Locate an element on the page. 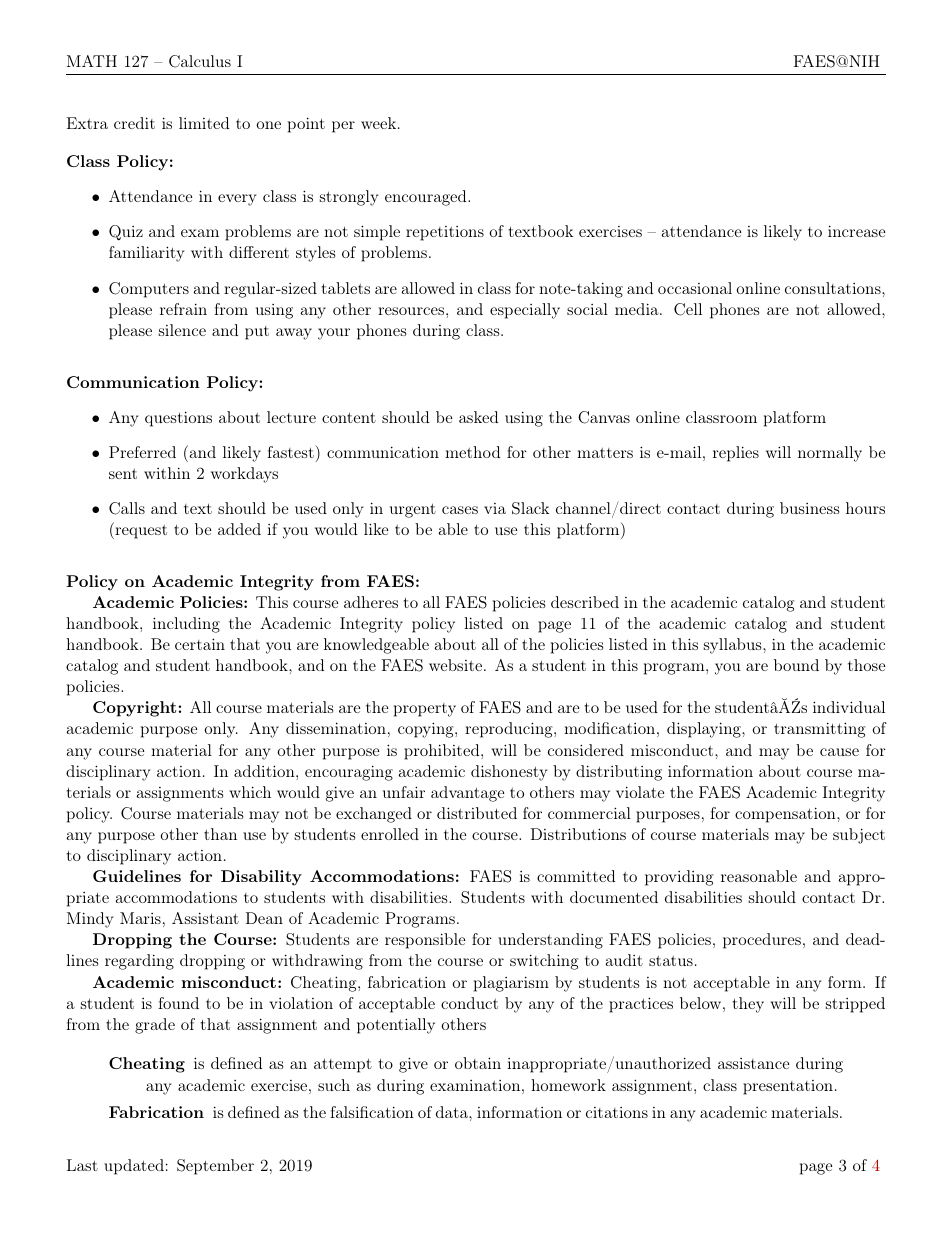  increase is located at coordinates (856, 231).
